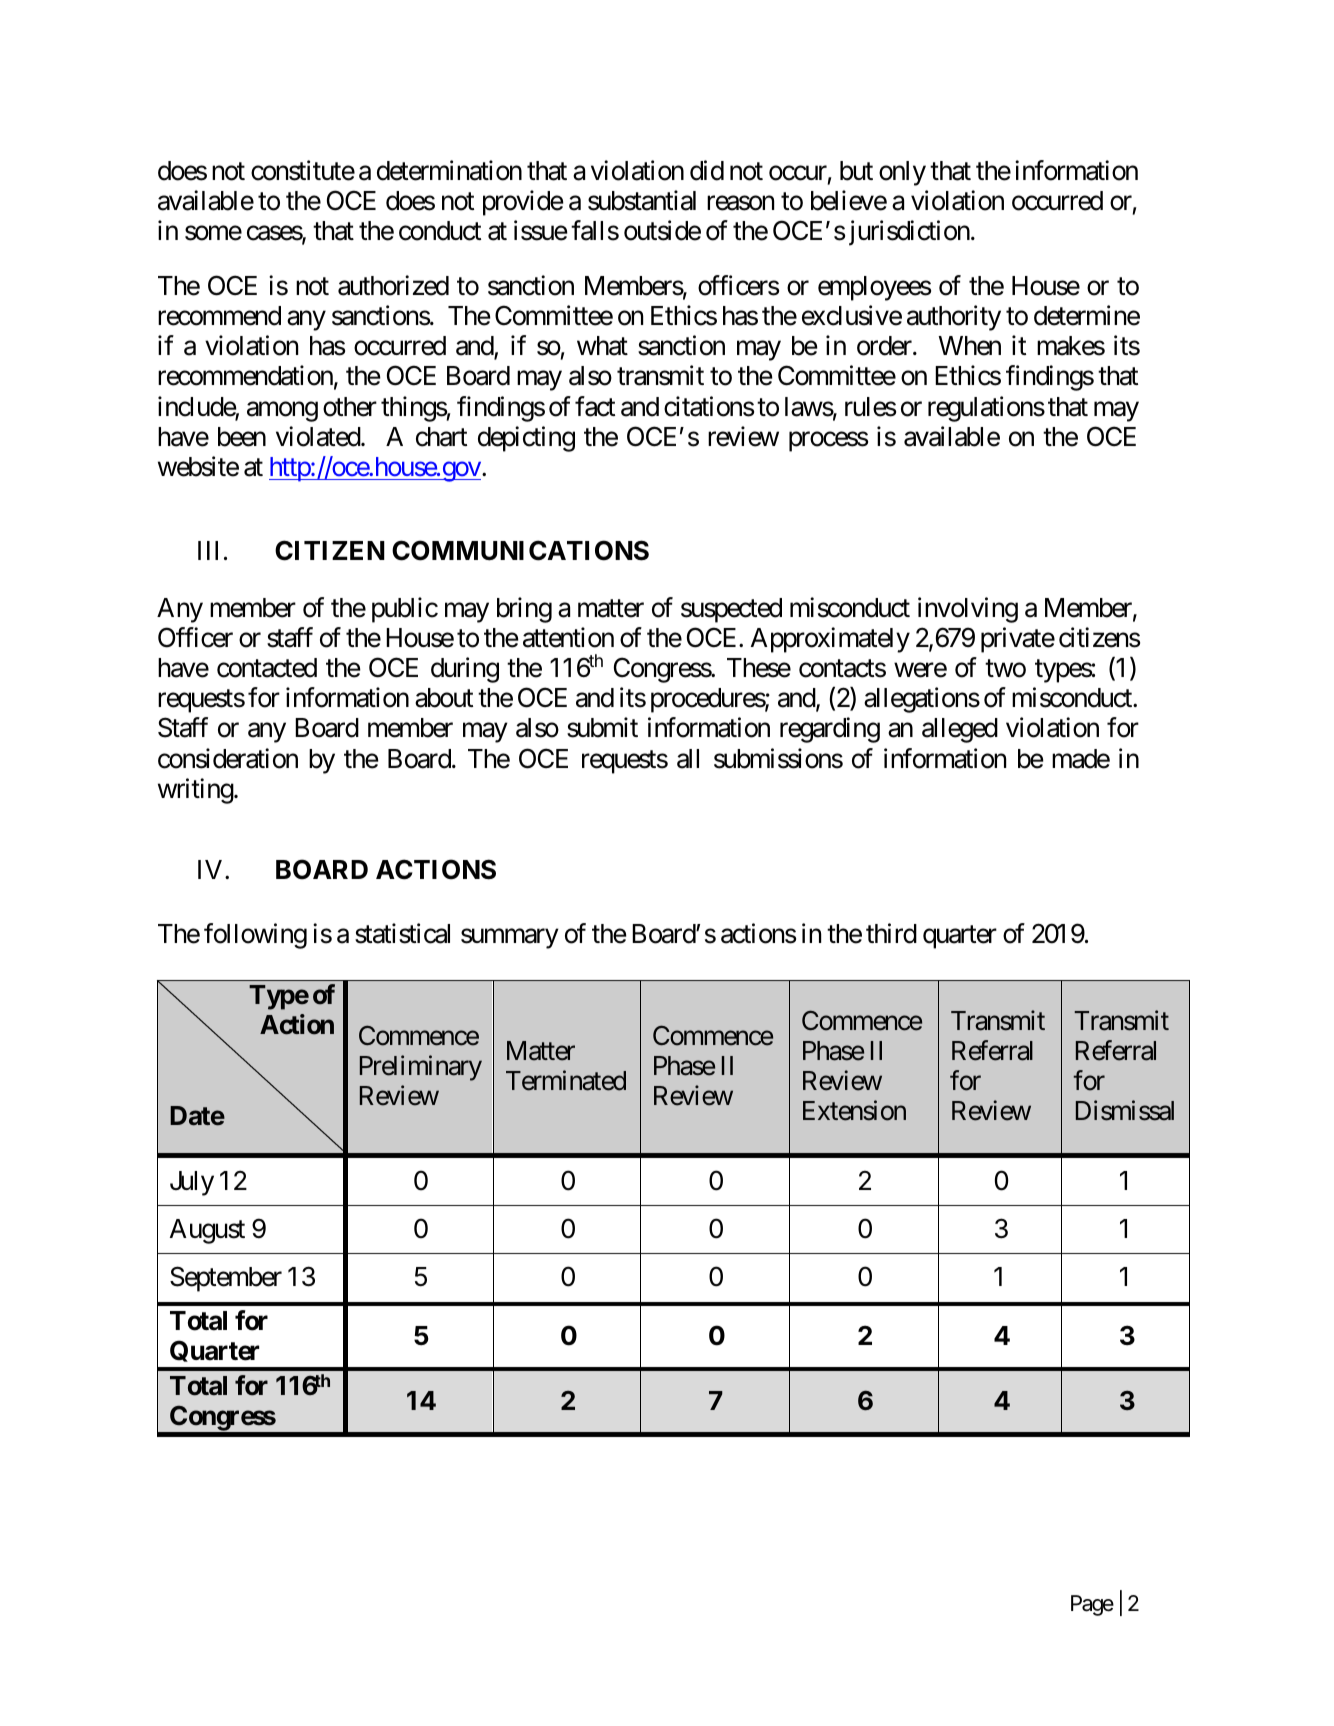 The image size is (1334, 1726). Describe the element at coordinates (402, 933) in the page. I see `statistical` at that location.
